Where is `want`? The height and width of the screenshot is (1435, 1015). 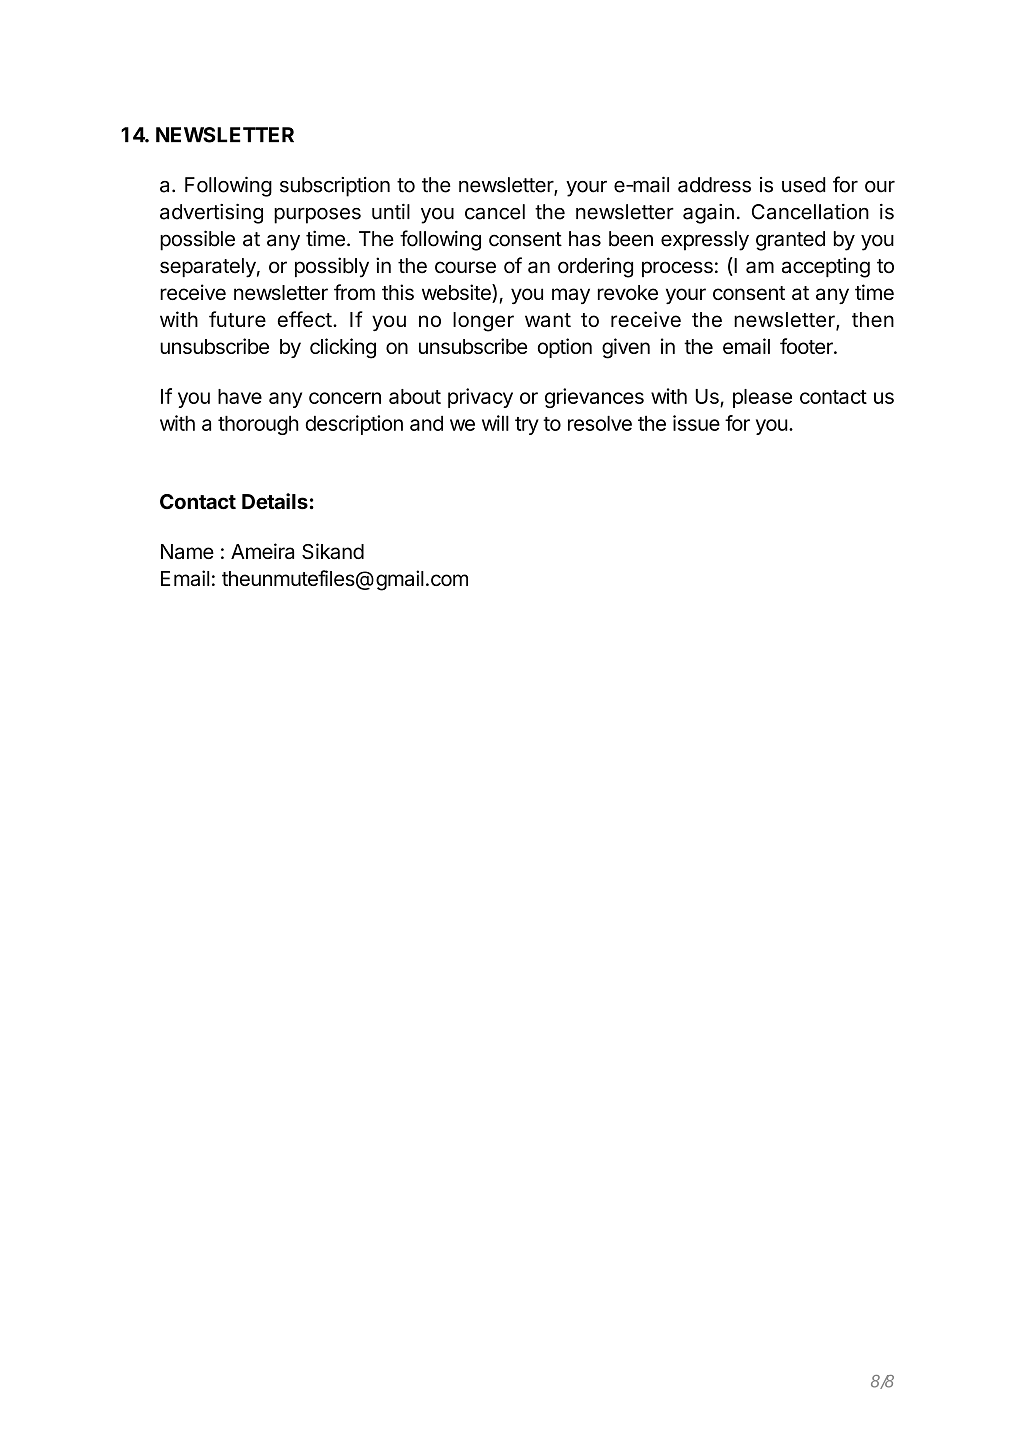
want is located at coordinates (548, 320).
